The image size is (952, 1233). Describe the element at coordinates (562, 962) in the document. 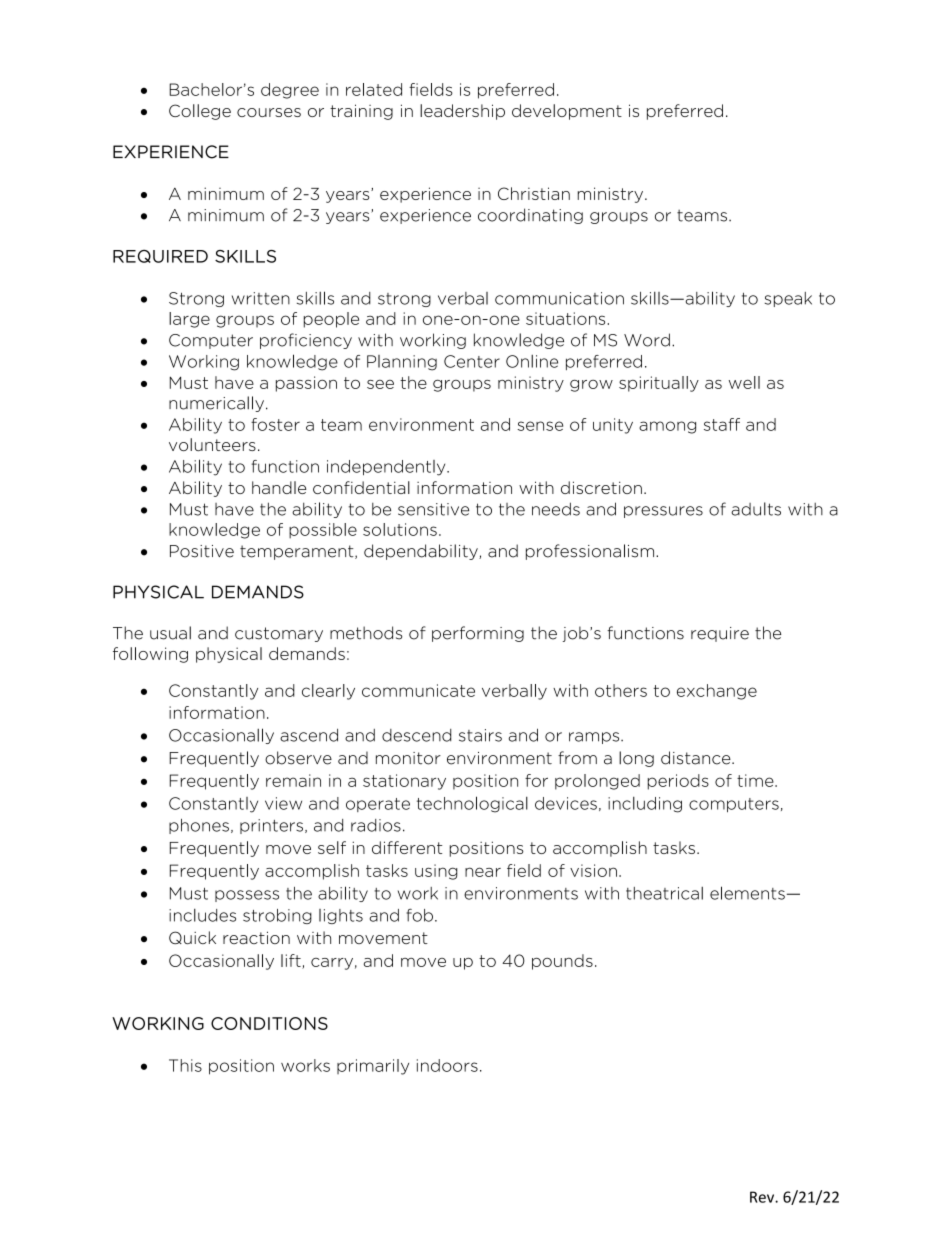

I see `pounds` at that location.
